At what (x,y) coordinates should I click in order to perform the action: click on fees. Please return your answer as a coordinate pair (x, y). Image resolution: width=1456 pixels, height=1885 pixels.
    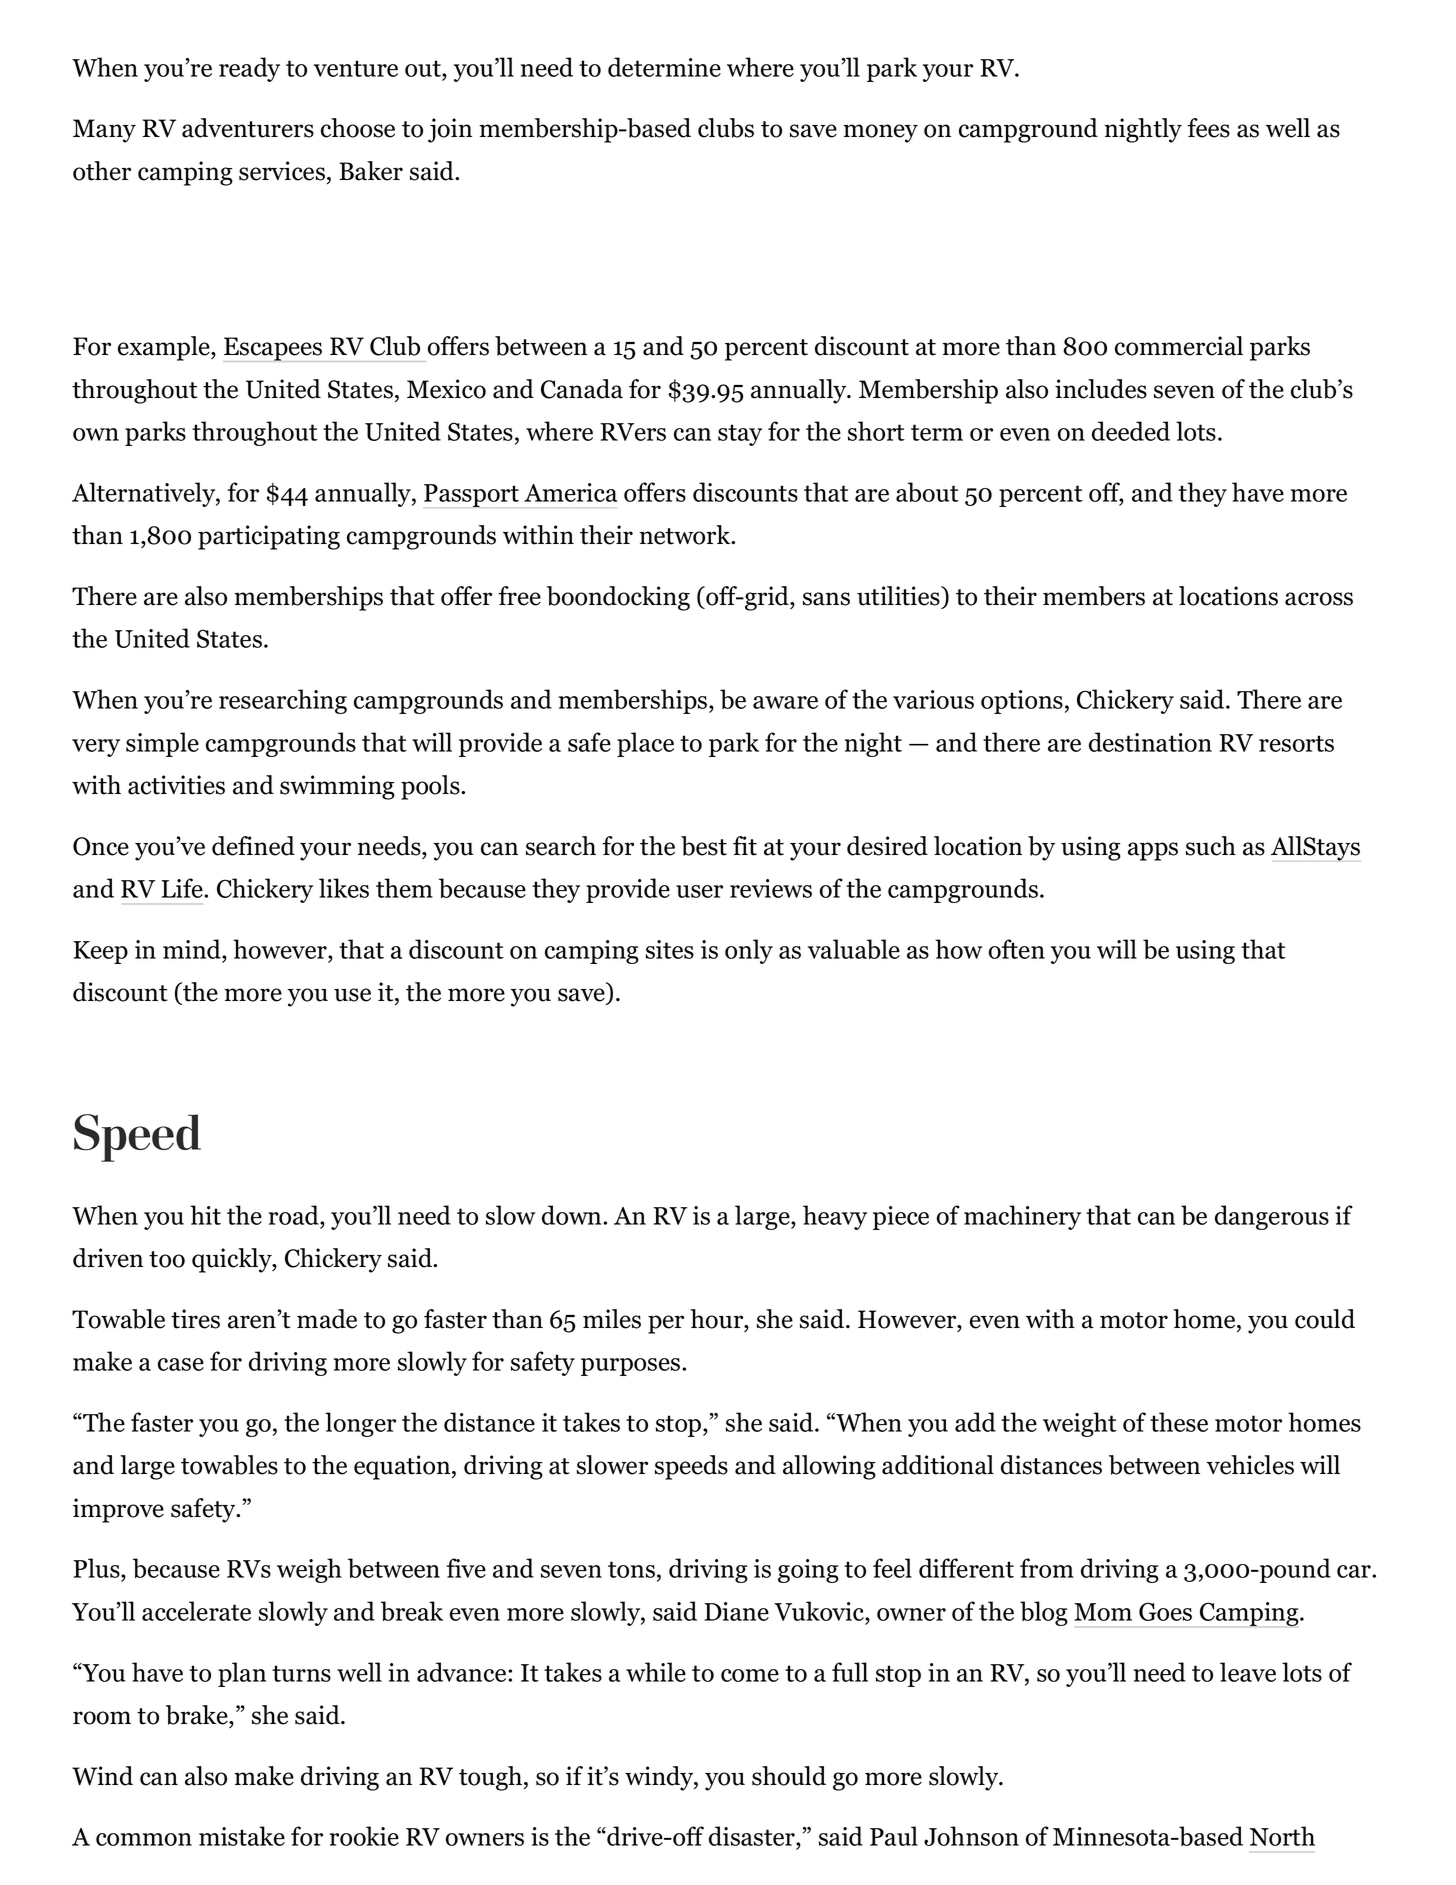
    Looking at the image, I should click on (1208, 128).
